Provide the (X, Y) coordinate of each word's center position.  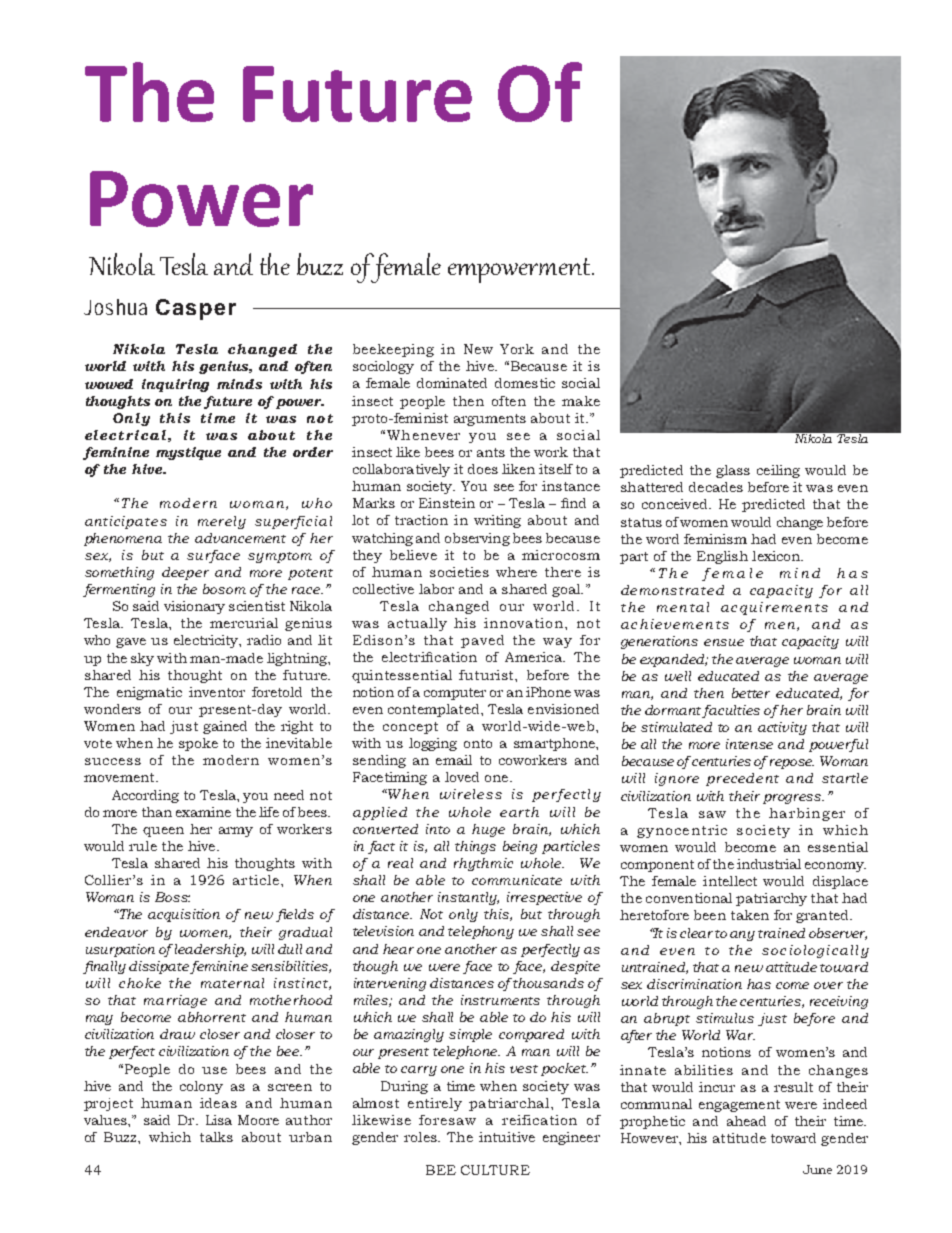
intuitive (507, 1137)
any (742, 936)
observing (477, 539)
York (517, 349)
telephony (481, 932)
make (581, 401)
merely (222, 522)
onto (478, 743)
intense (749, 744)
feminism (715, 539)
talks (216, 1137)
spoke (198, 744)
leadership (210, 950)
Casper (196, 309)
